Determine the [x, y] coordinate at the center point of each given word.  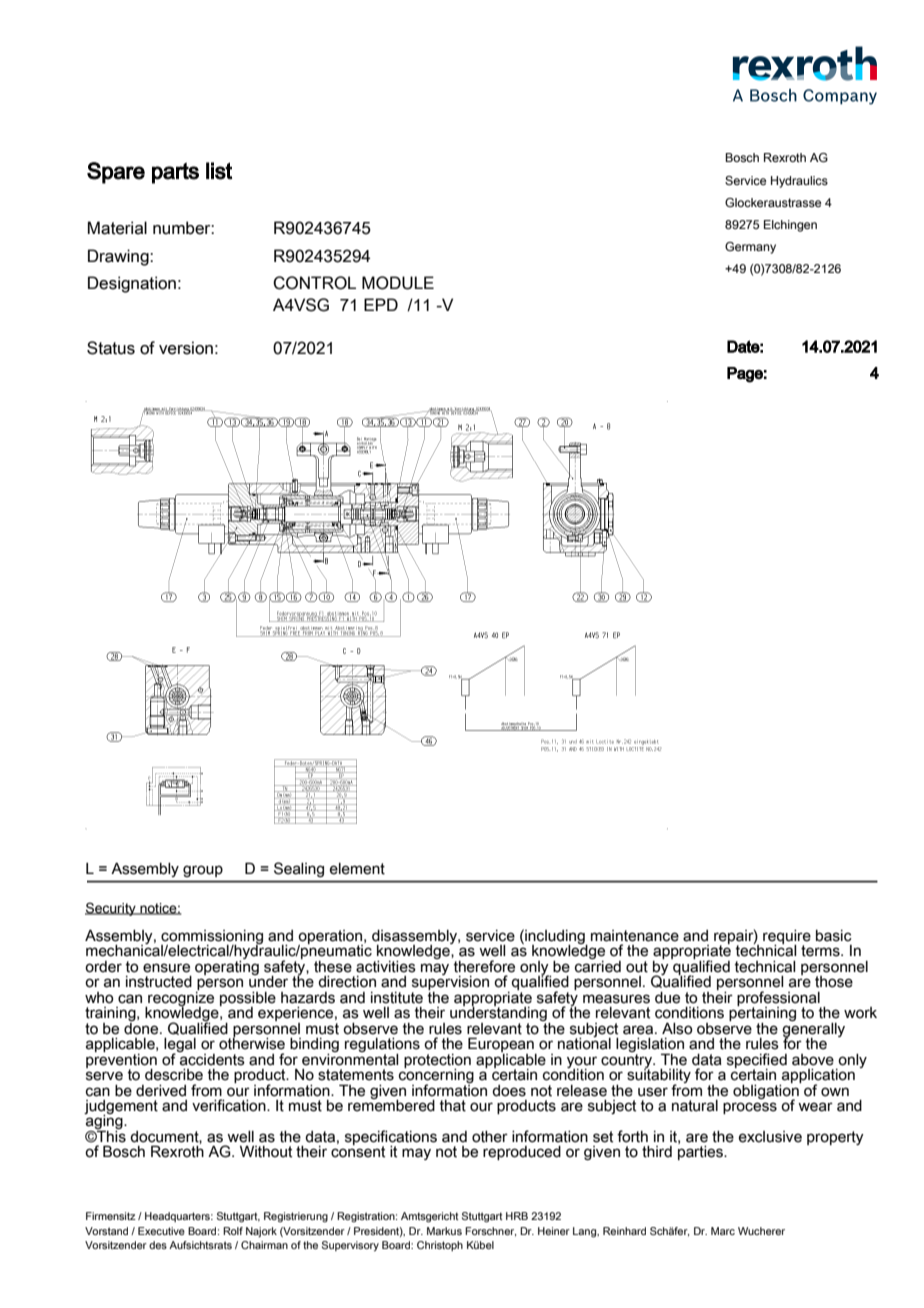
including [555, 938]
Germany [750, 248]
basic [834, 936]
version [186, 348]
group [203, 871]
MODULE [398, 283]
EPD [381, 304]
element [357, 869]
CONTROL [314, 283]
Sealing [299, 869]
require [787, 938]
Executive [161, 1231]
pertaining [762, 1014]
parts [175, 173]
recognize [180, 998]
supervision [450, 983]
